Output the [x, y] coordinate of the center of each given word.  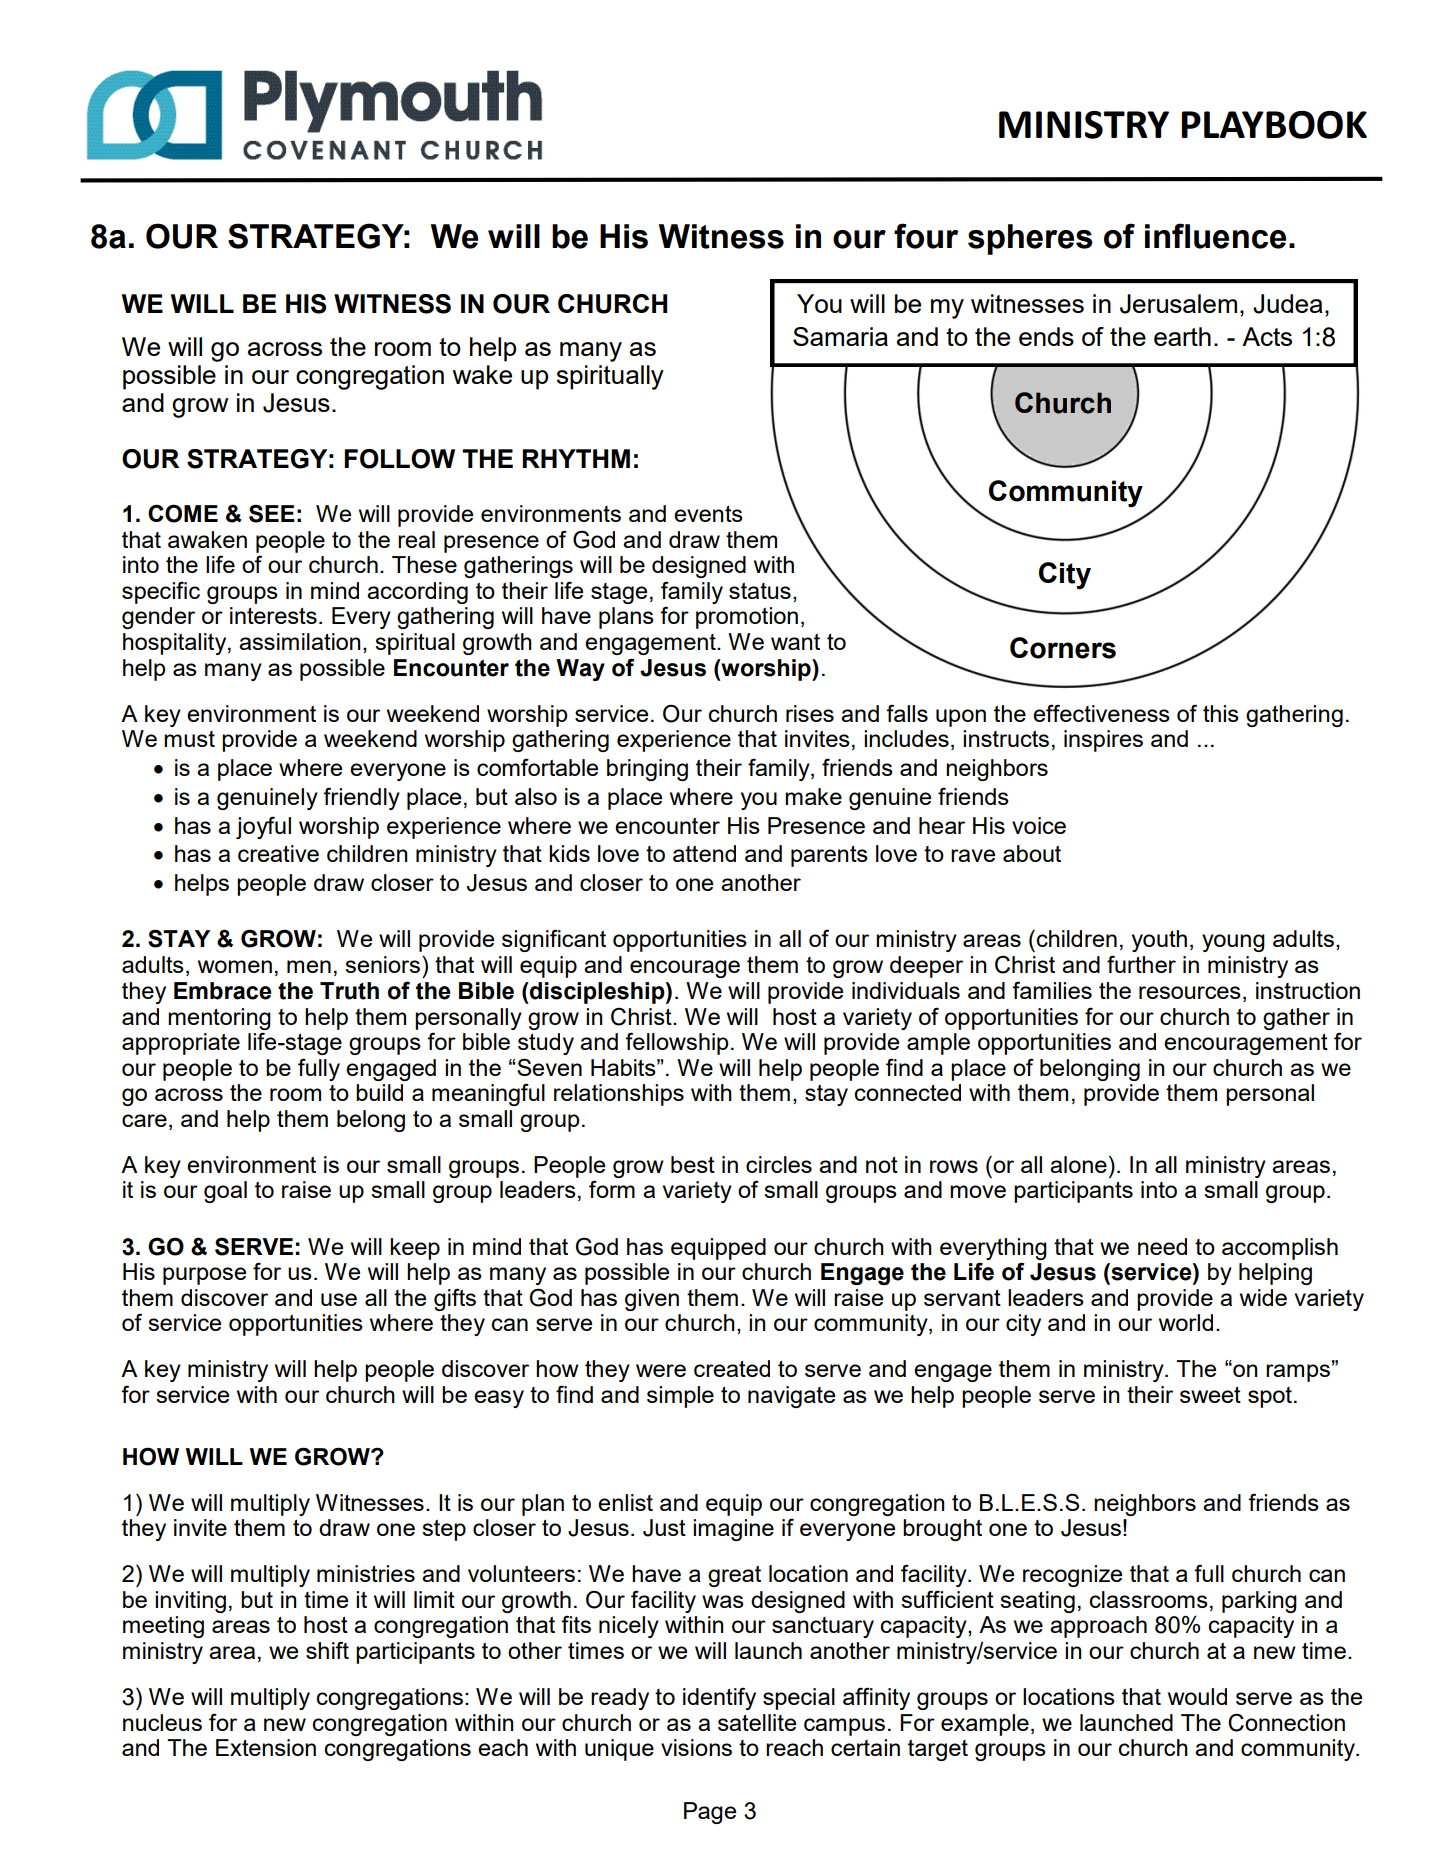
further [1141, 964]
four [926, 236]
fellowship [677, 1043]
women [235, 966]
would [1197, 1696]
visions [696, 1747]
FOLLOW [399, 459]
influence [1215, 236]
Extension [266, 1747]
